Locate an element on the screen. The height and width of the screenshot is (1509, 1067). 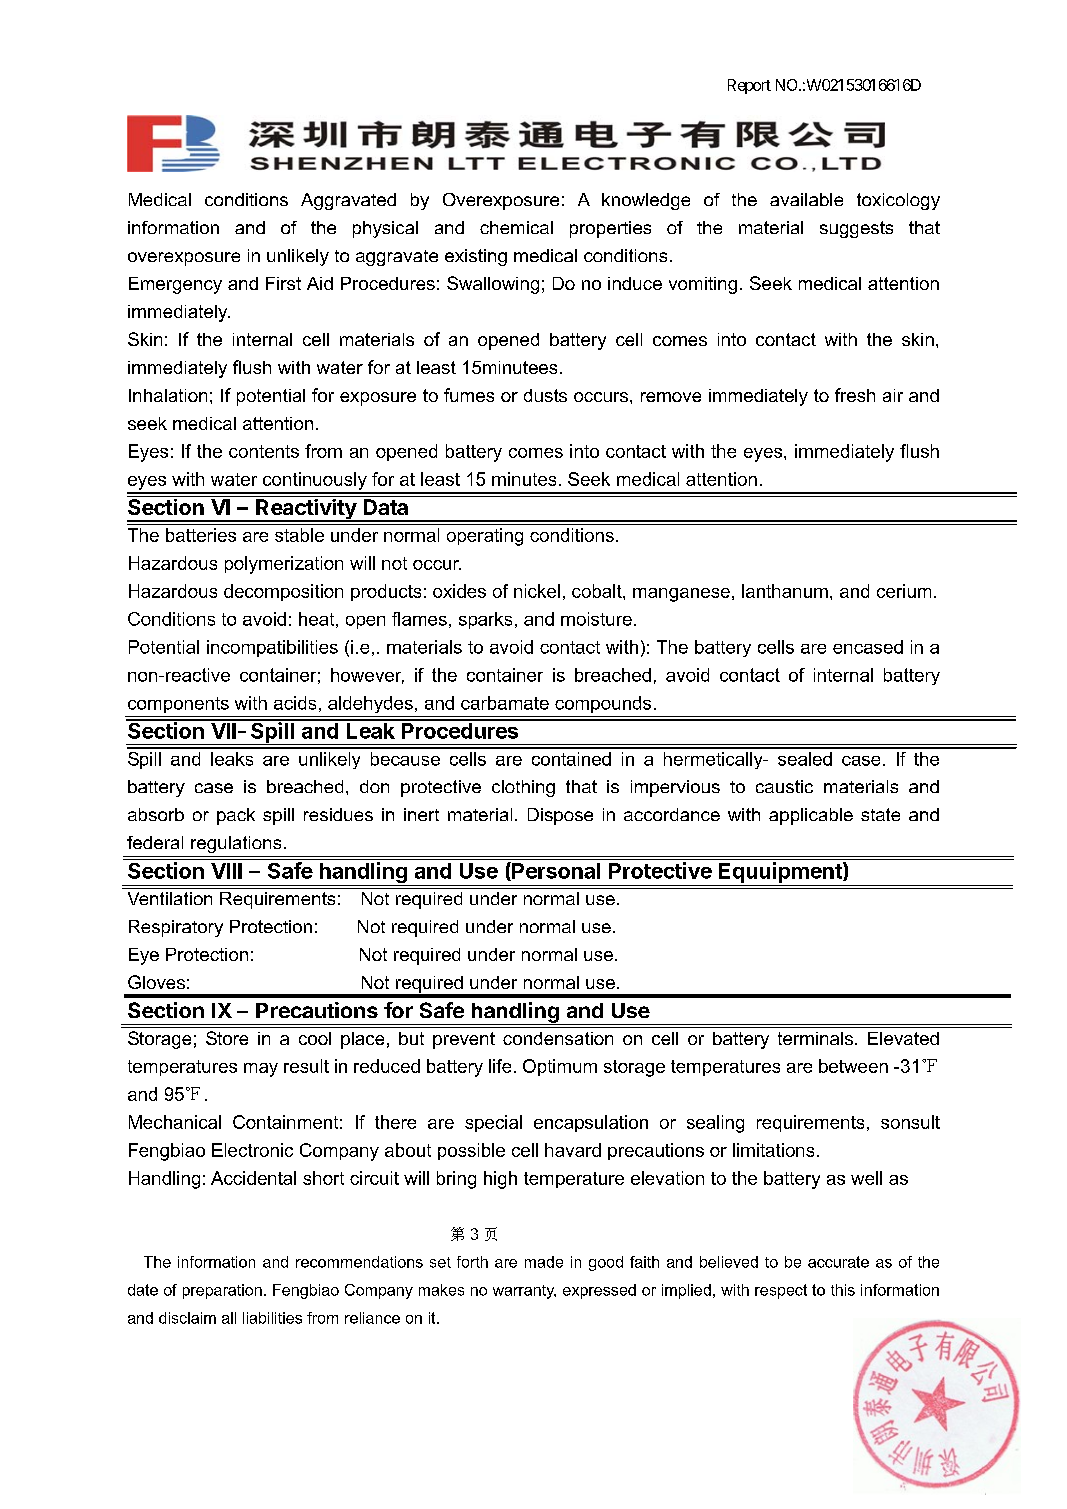
minutes is located at coordinates (524, 479).
